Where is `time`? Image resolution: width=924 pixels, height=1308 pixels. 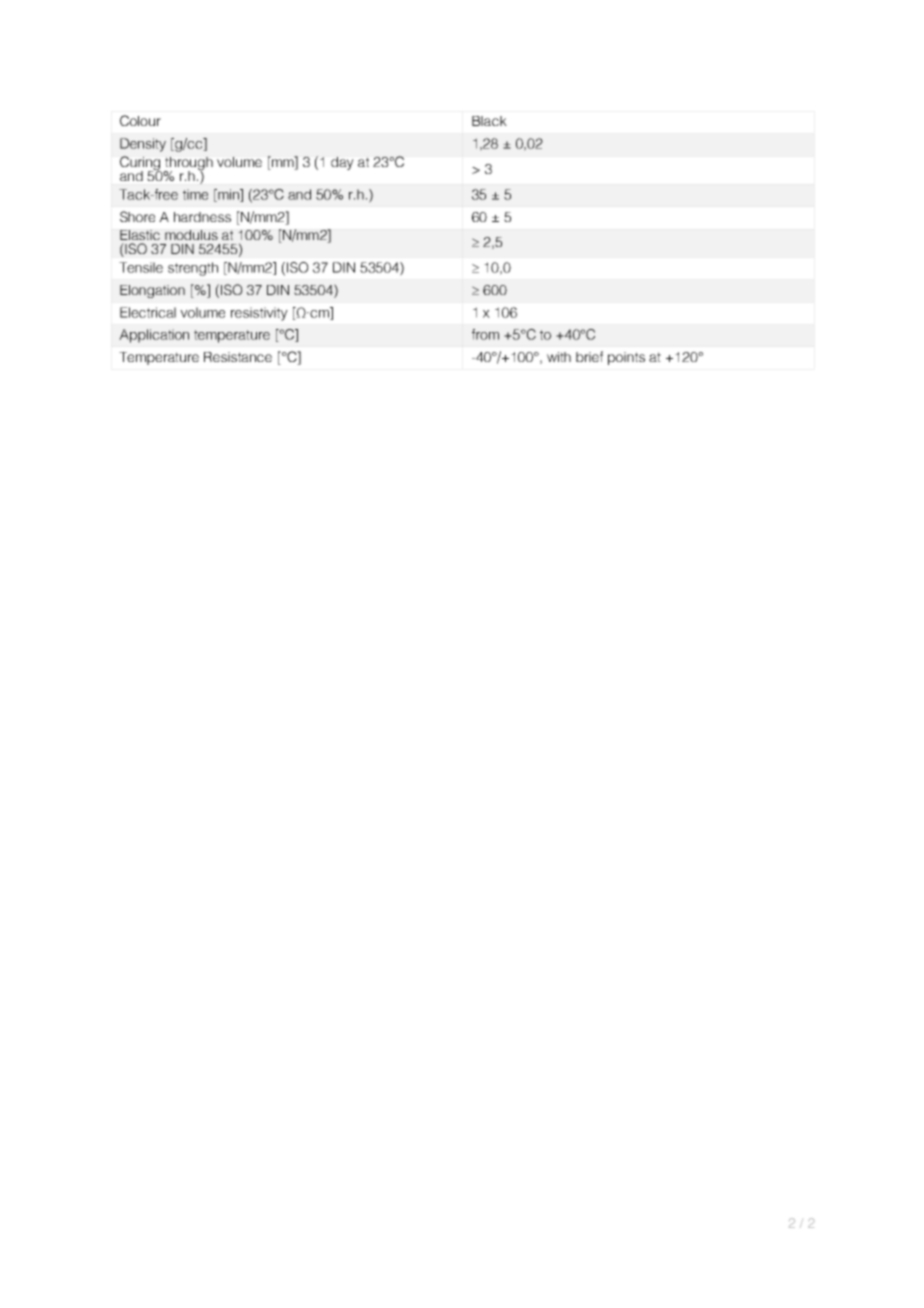
time is located at coordinates (195, 194).
